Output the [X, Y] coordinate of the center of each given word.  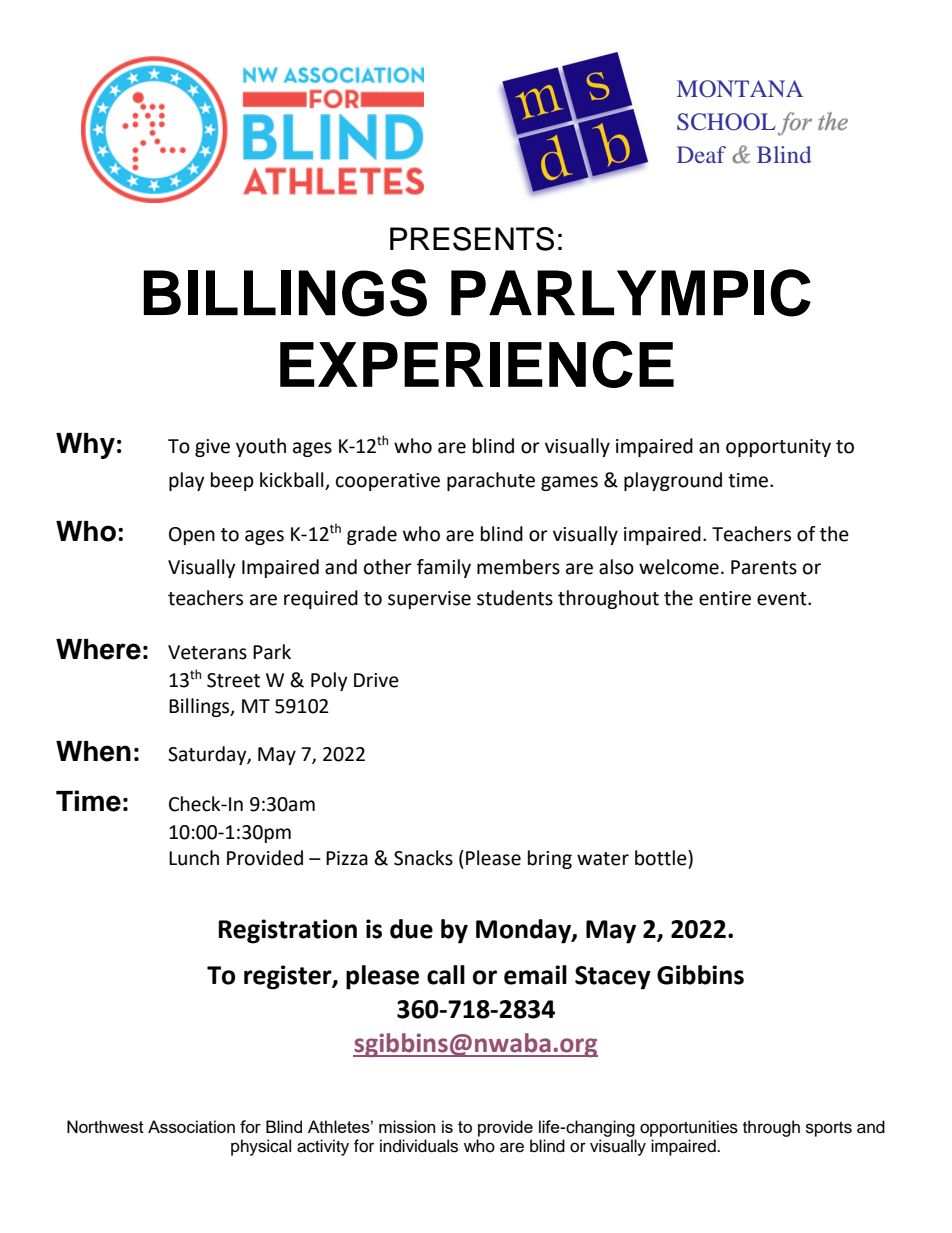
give [212, 448]
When [93, 751]
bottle [662, 858]
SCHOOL [726, 122]
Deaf [701, 154]
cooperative [388, 482]
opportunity [778, 448]
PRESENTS [472, 239]
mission [407, 1126]
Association [191, 1126]
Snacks [423, 858]
